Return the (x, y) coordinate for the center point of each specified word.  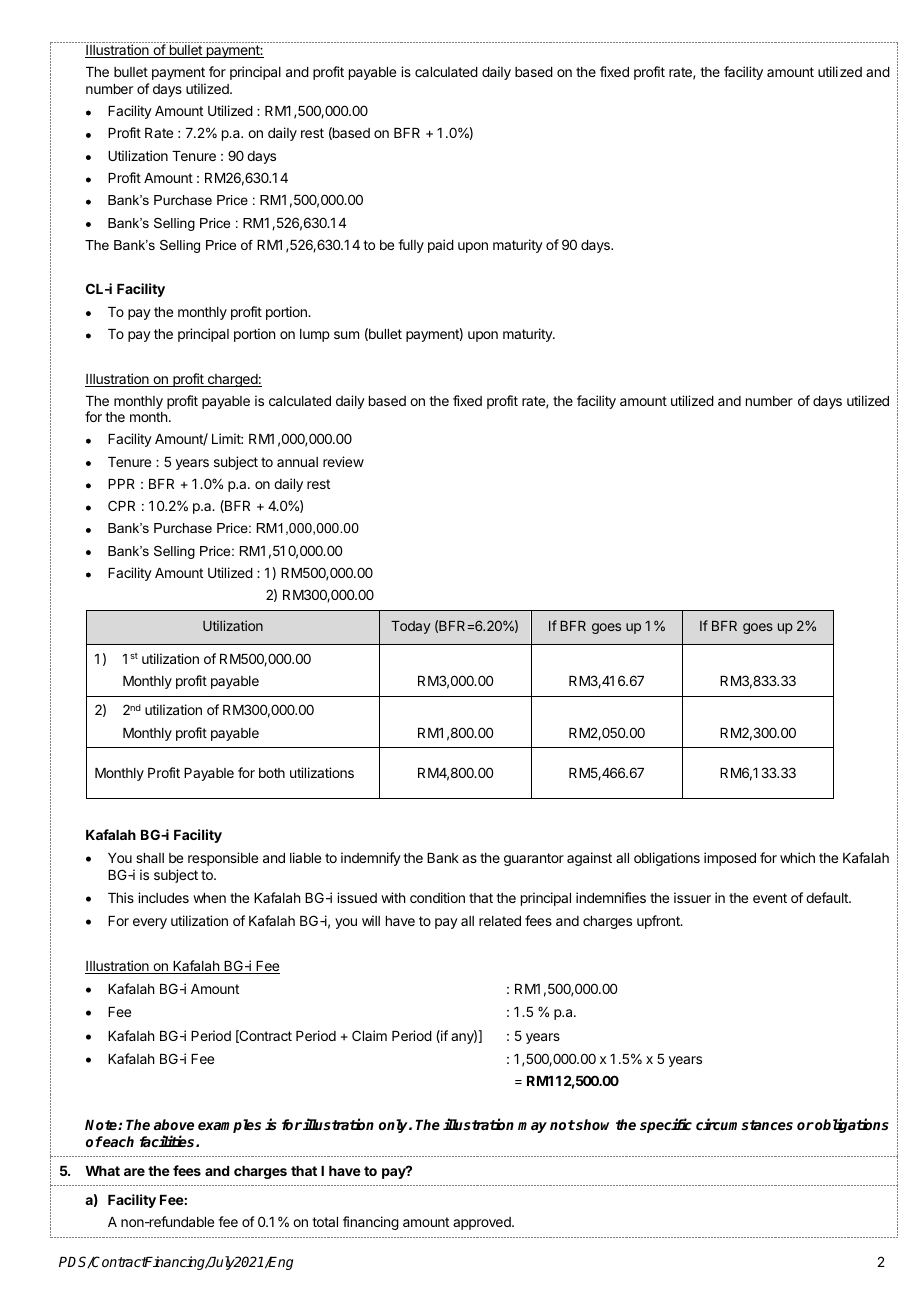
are (134, 1172)
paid (441, 246)
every (150, 923)
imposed (730, 859)
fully (411, 246)
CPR (121, 505)
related (500, 921)
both (272, 773)
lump (315, 335)
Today (411, 627)
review (343, 461)
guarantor (534, 859)
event (770, 898)
